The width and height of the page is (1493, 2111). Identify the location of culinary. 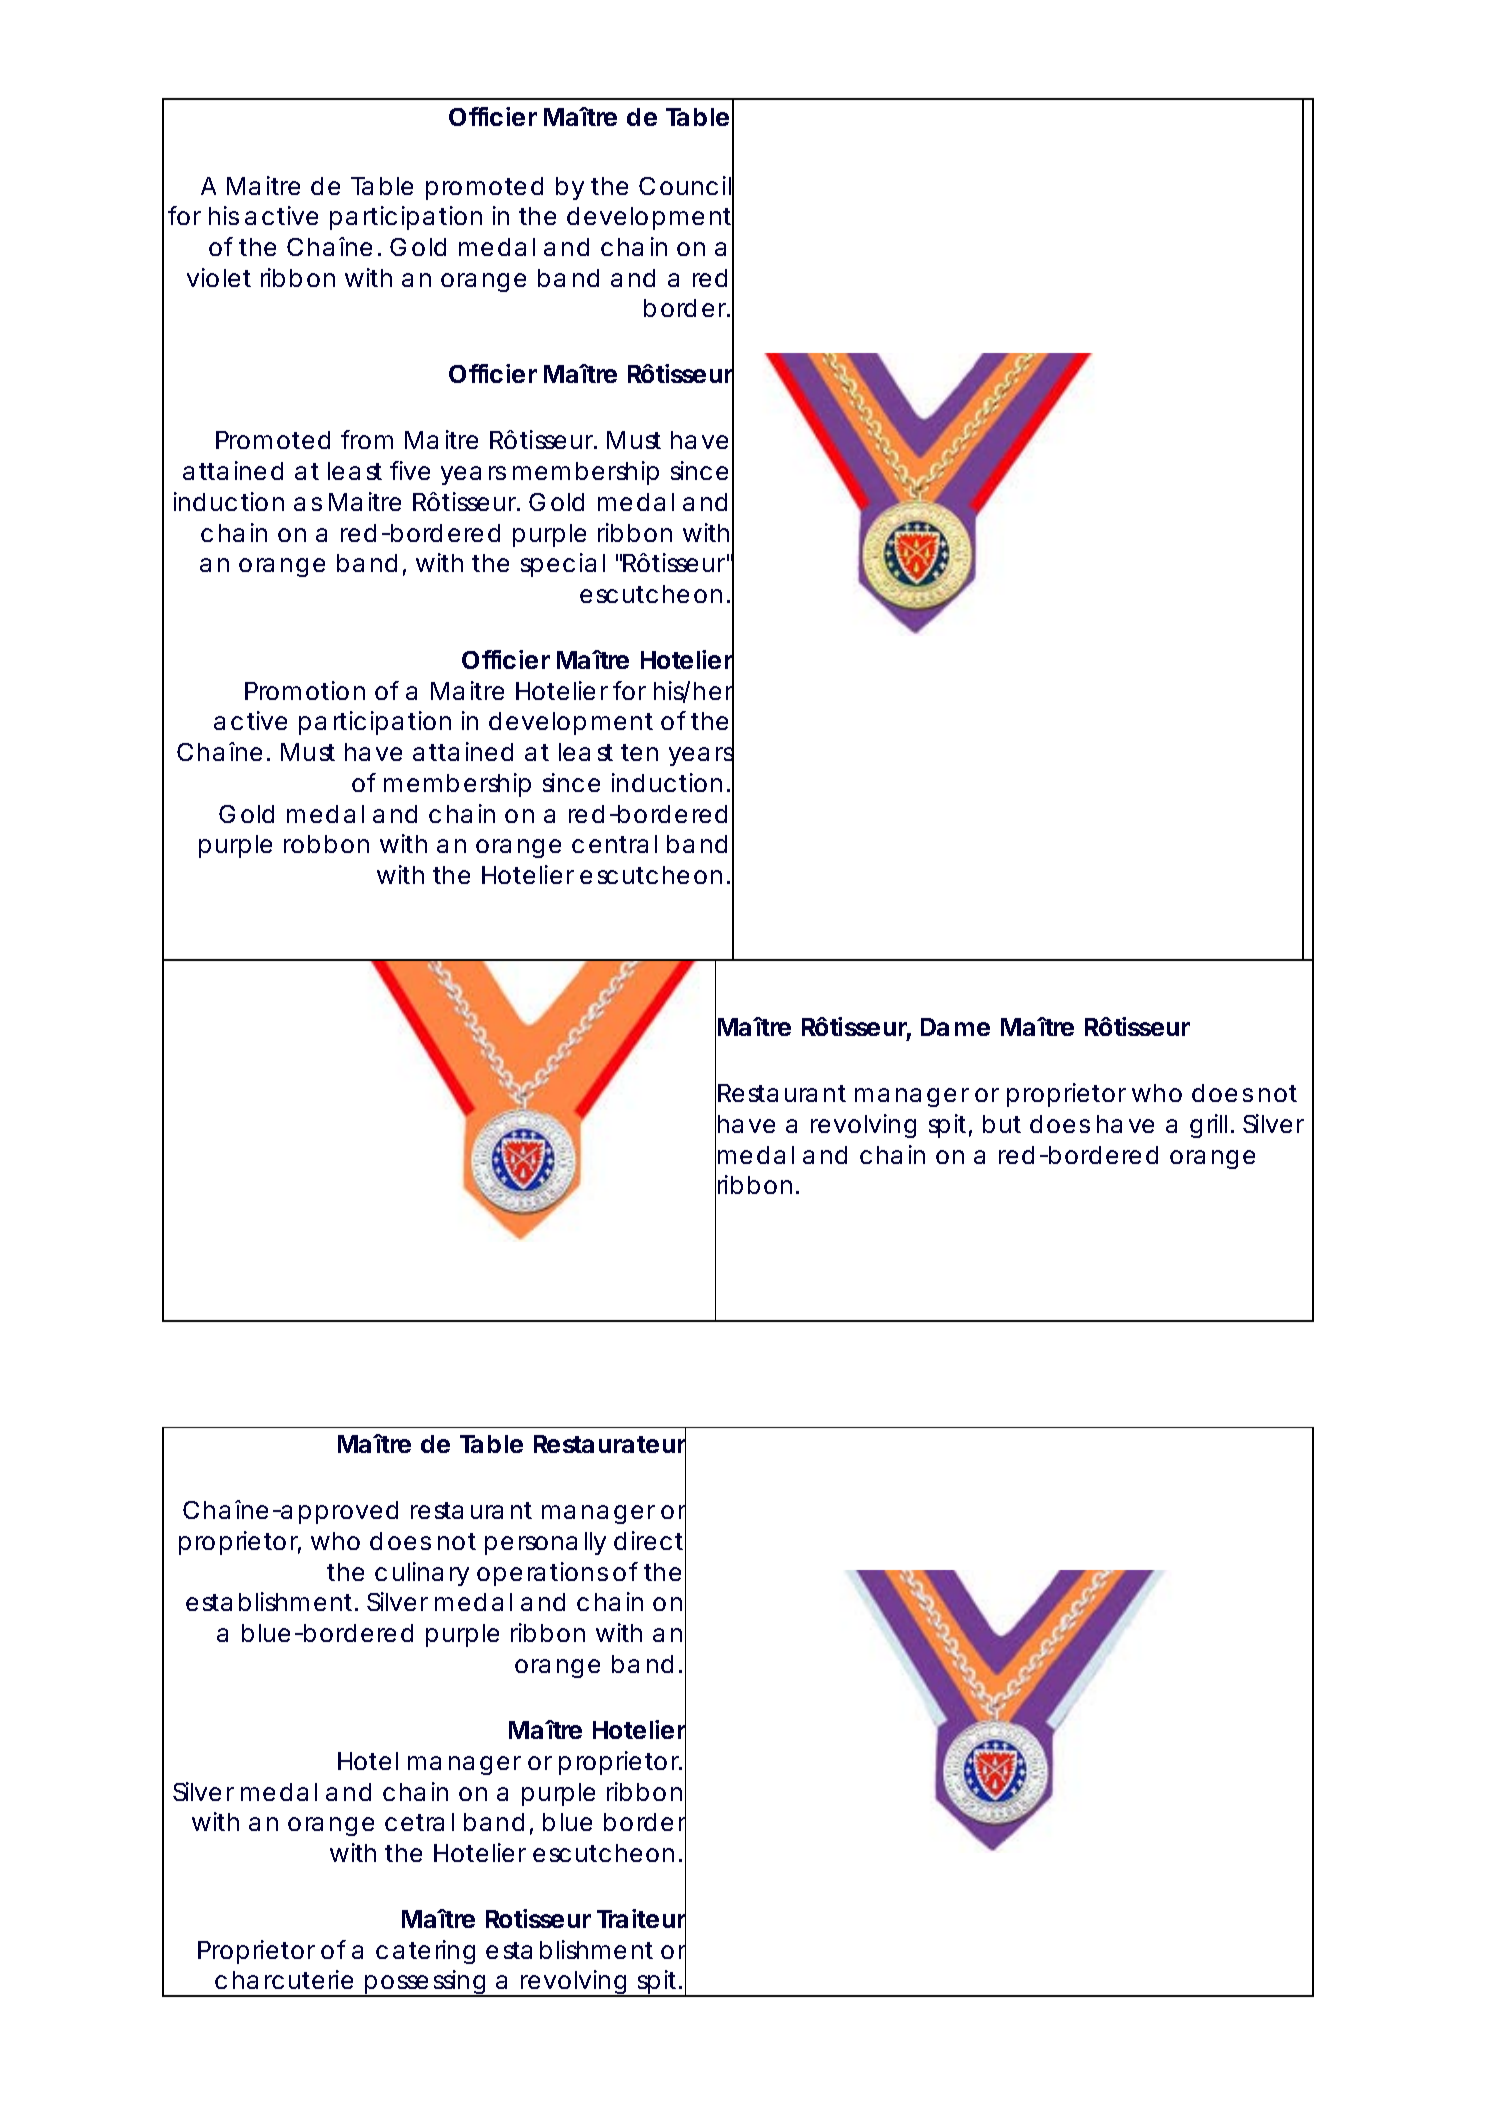
(422, 1574).
